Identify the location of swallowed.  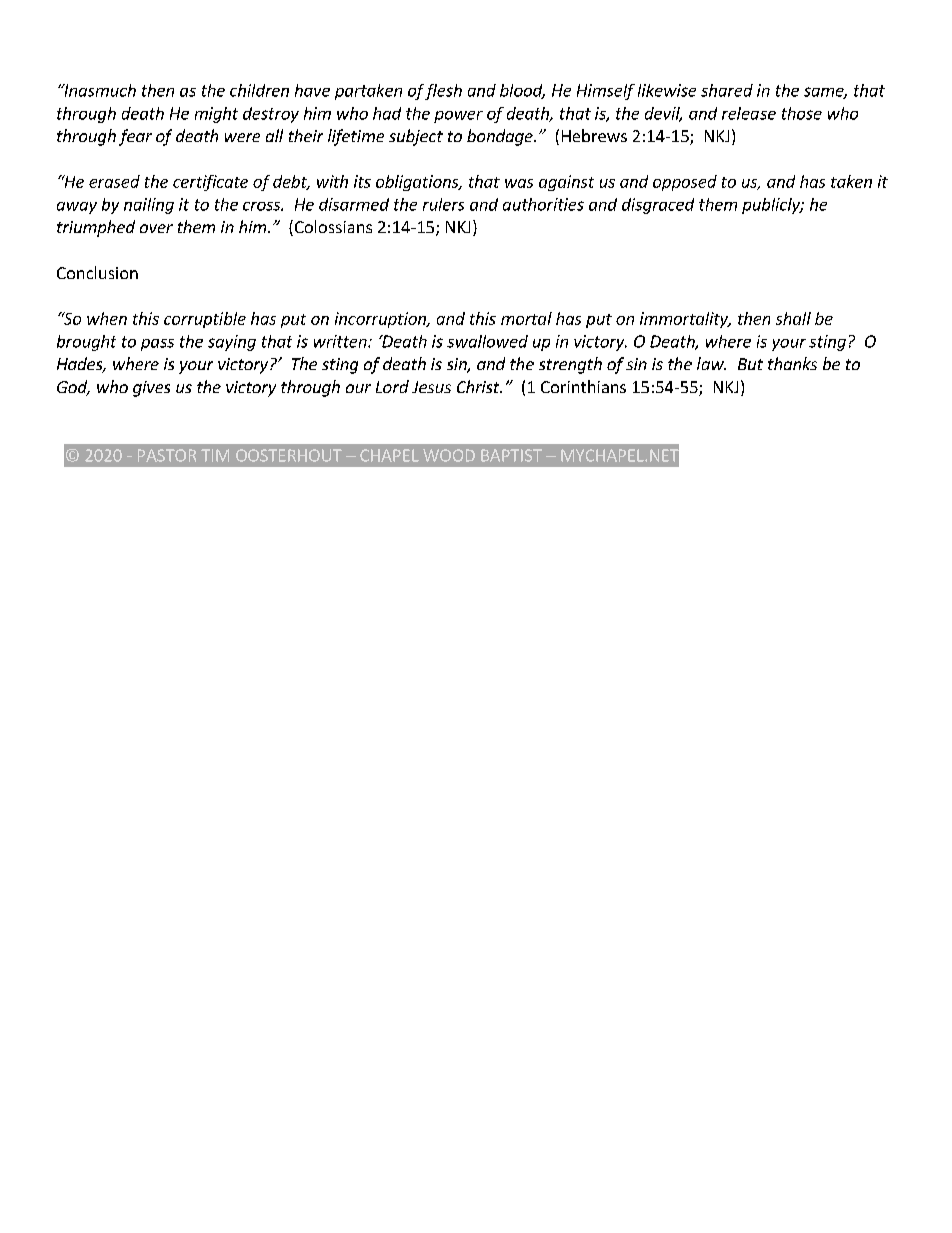
(487, 341).
